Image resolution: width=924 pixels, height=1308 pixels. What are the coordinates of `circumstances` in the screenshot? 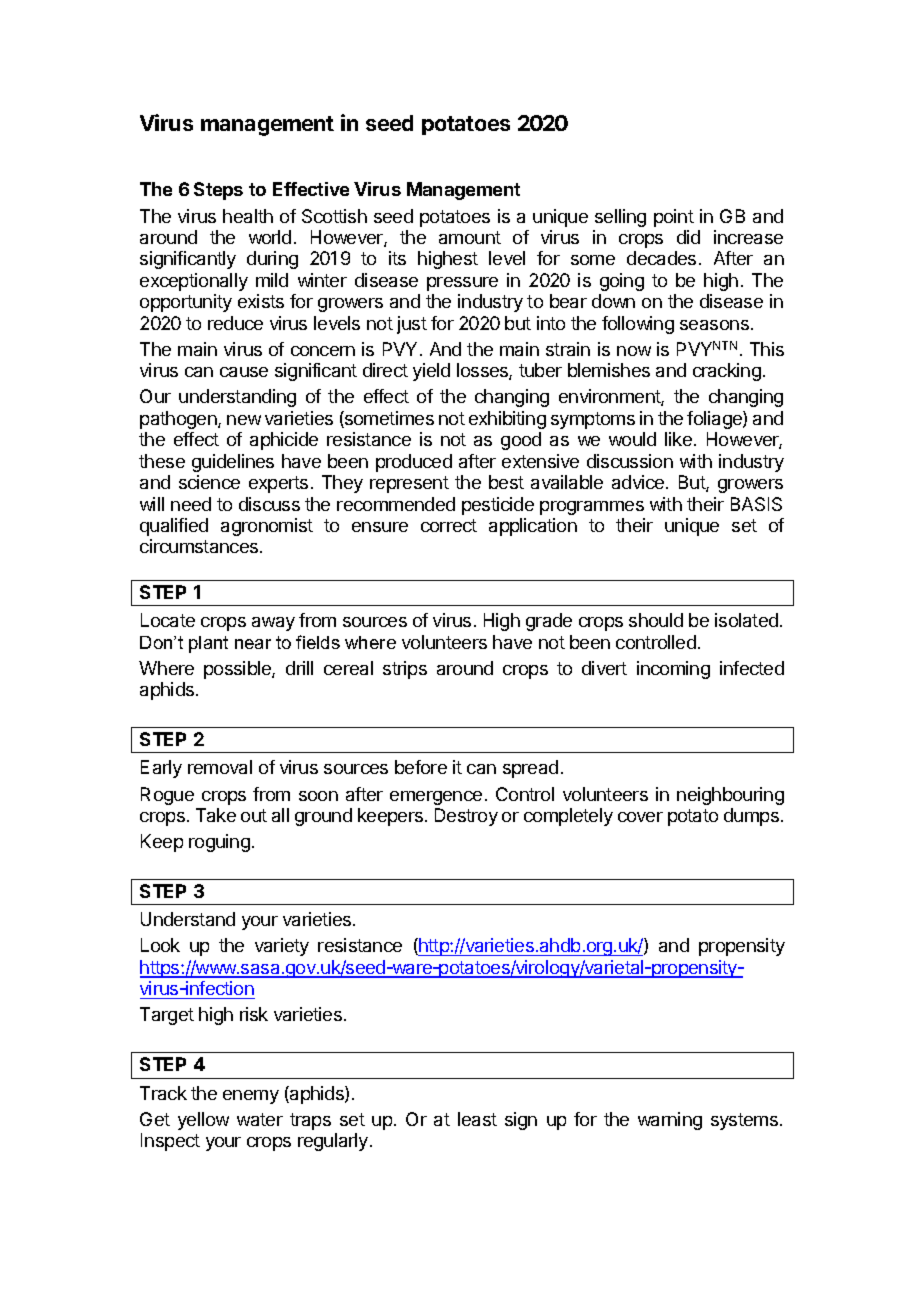 It's located at (200, 546).
